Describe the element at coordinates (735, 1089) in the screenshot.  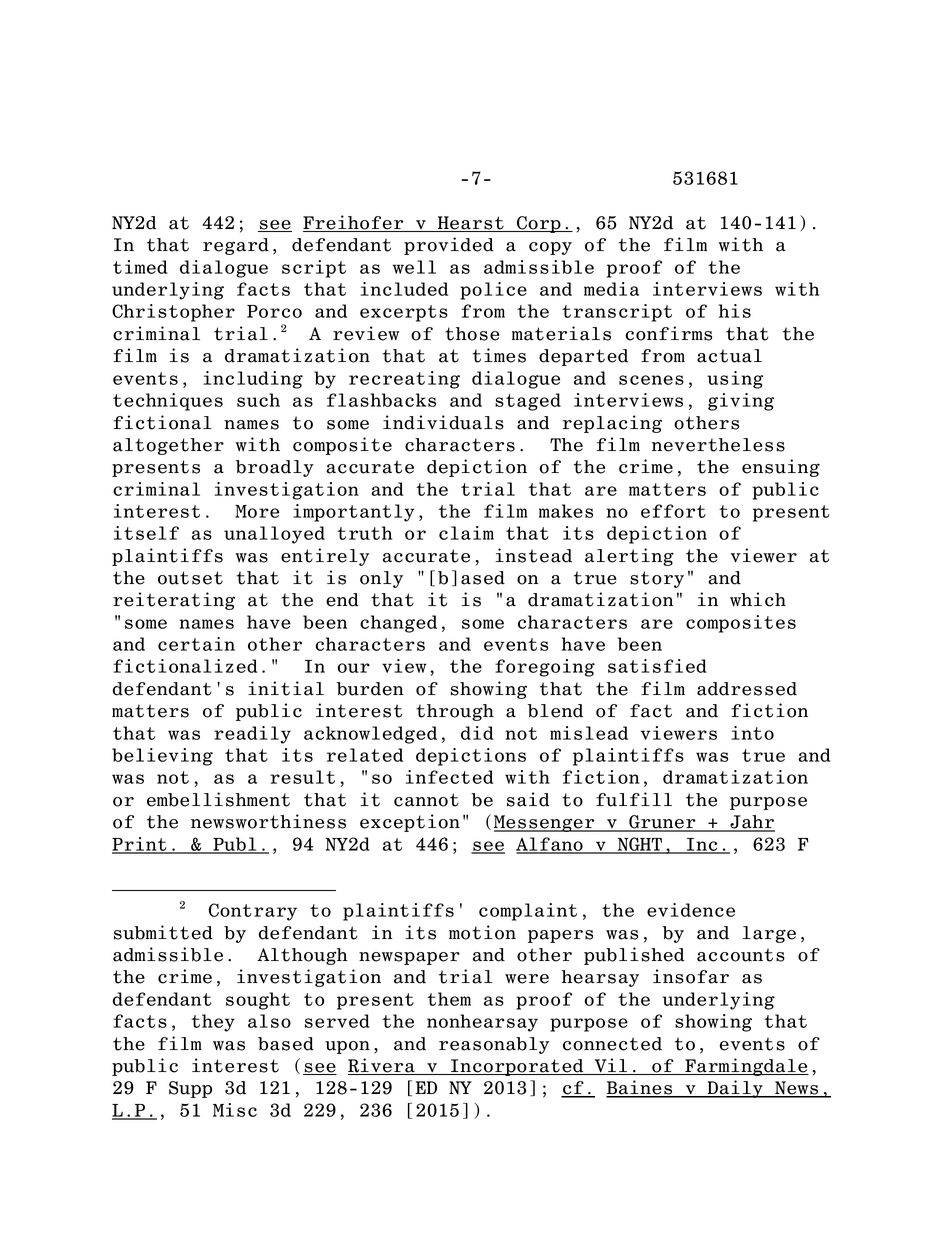
I see `Daily` at that location.
